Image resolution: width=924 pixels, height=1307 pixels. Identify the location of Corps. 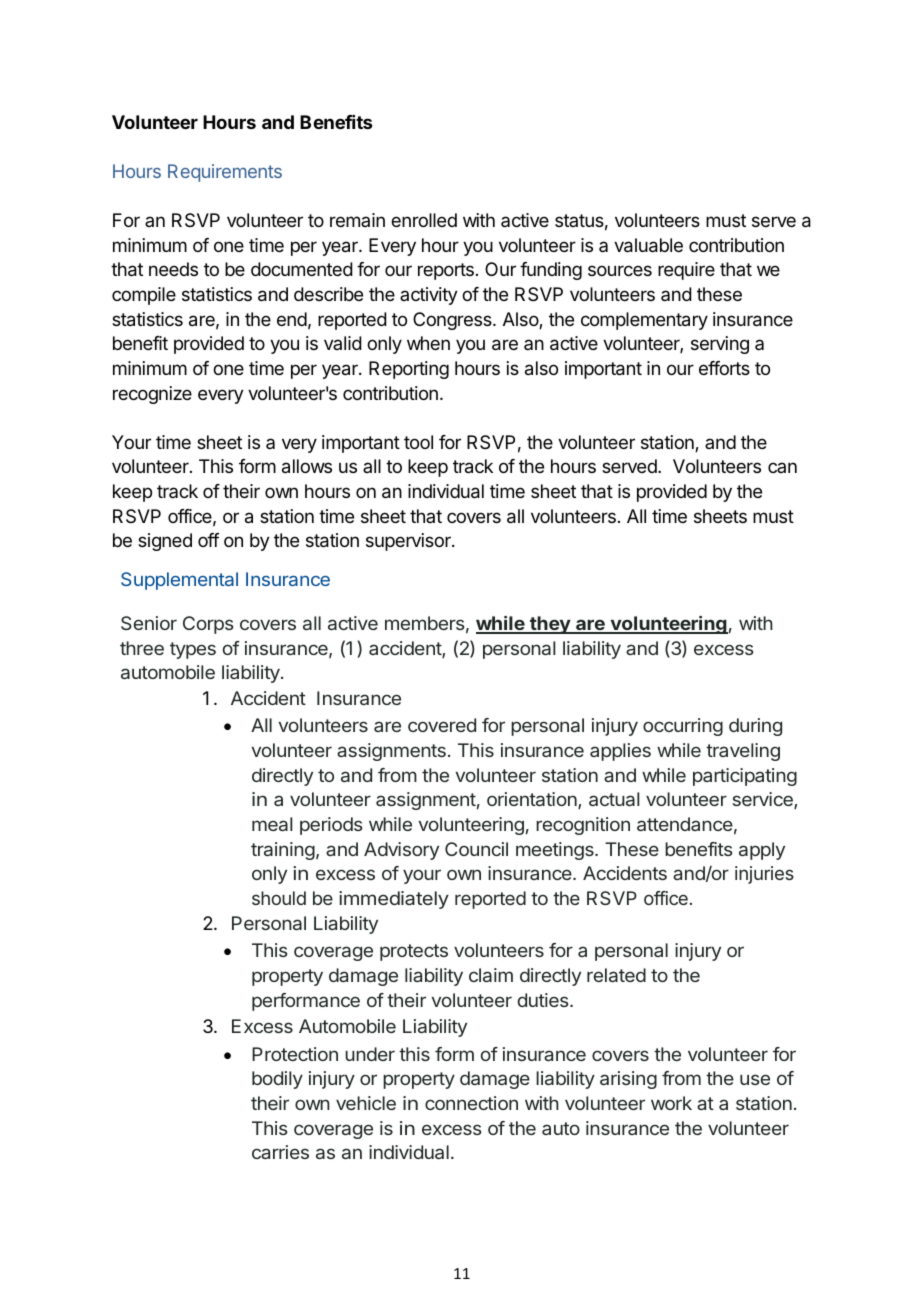
(208, 625).
